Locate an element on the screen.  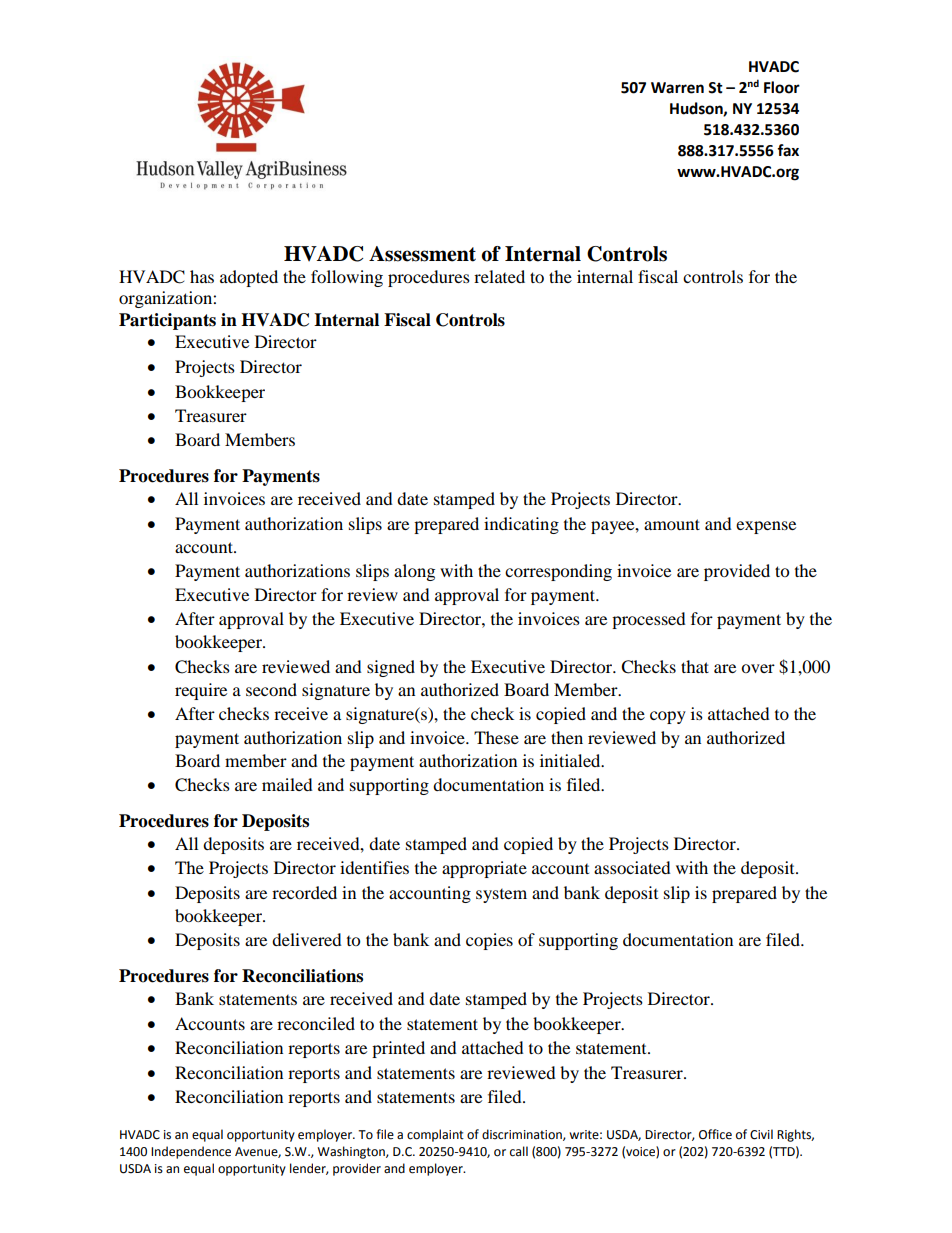
complaint is located at coordinates (435, 1135).
